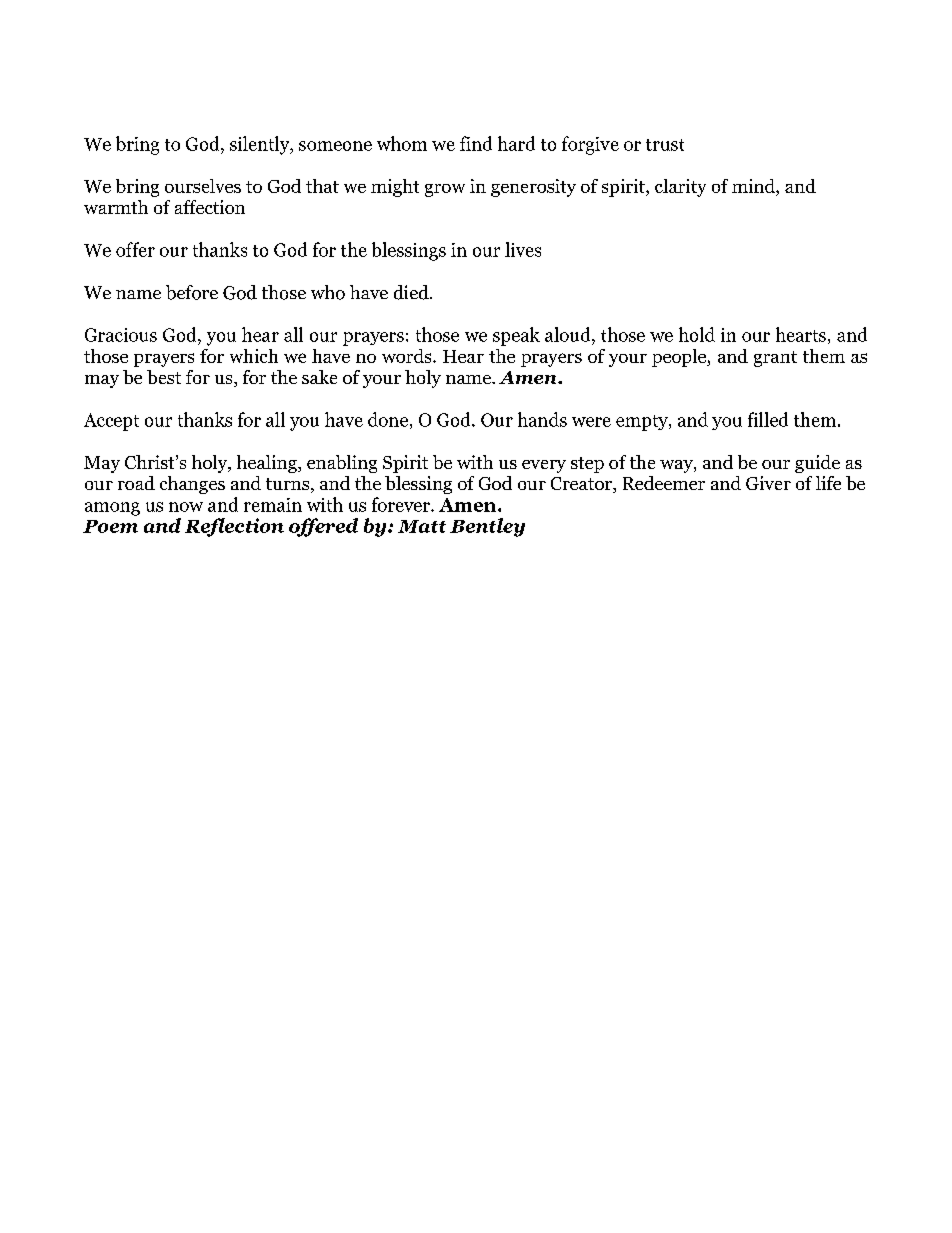 The height and width of the screenshot is (1233, 952). Describe the element at coordinates (768, 483) in the screenshot. I see `Giver` at that location.
